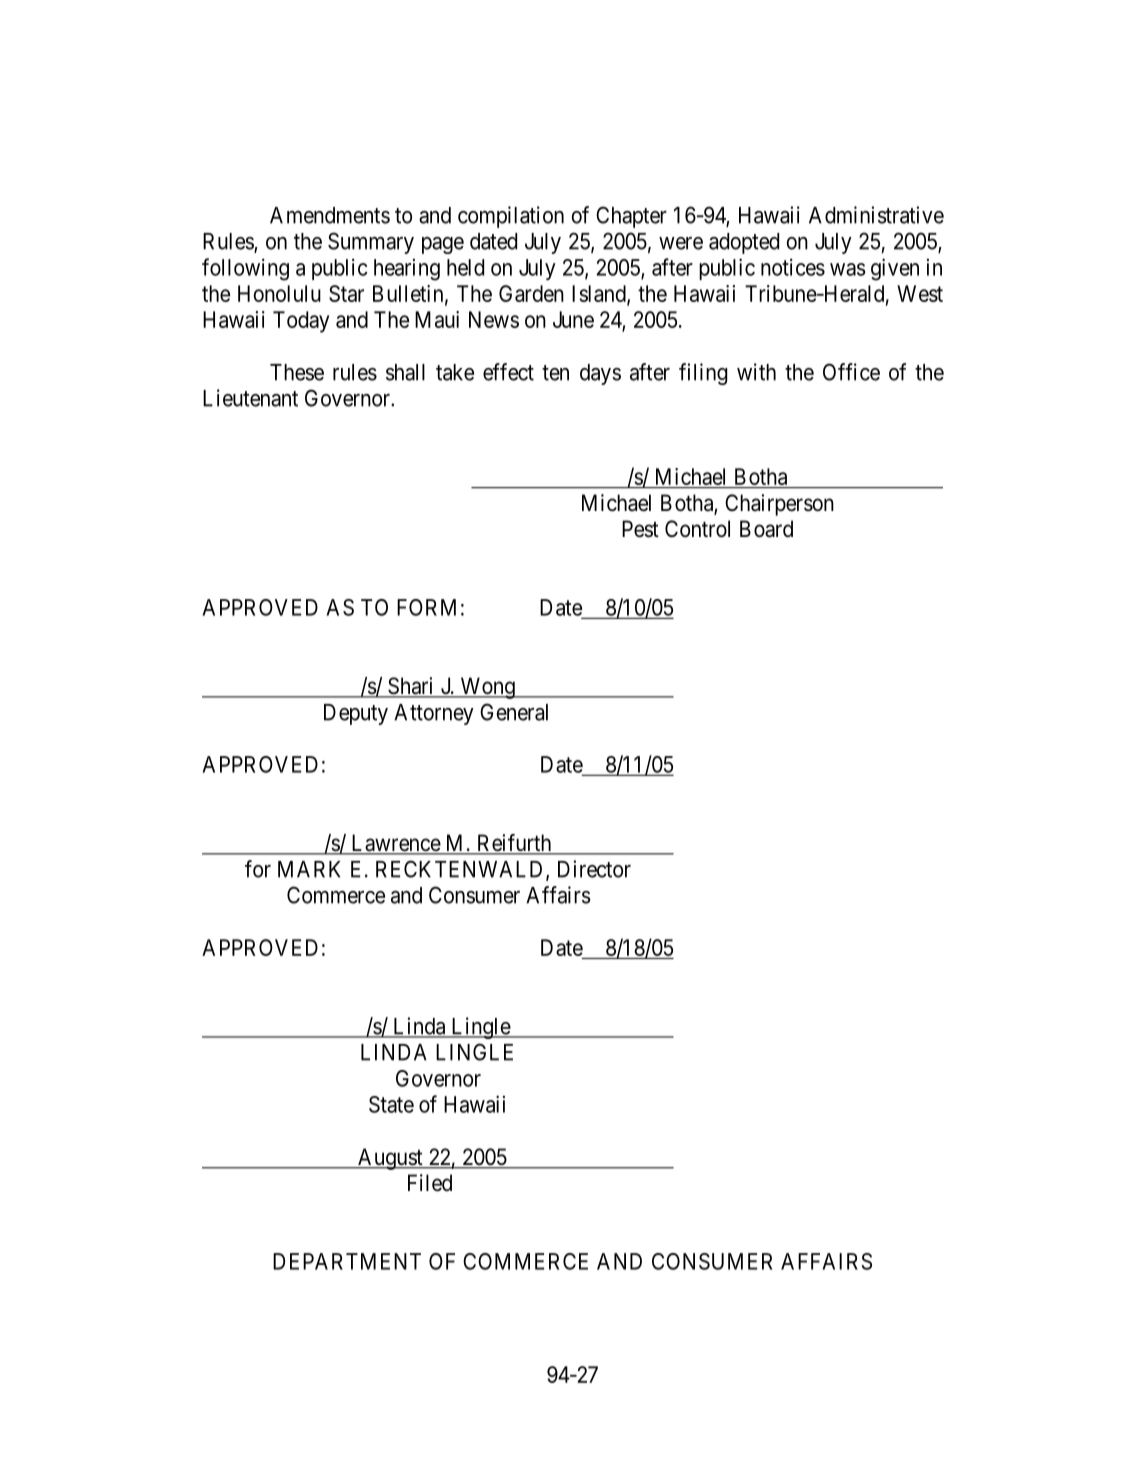  I want to click on was, so click(848, 269).
